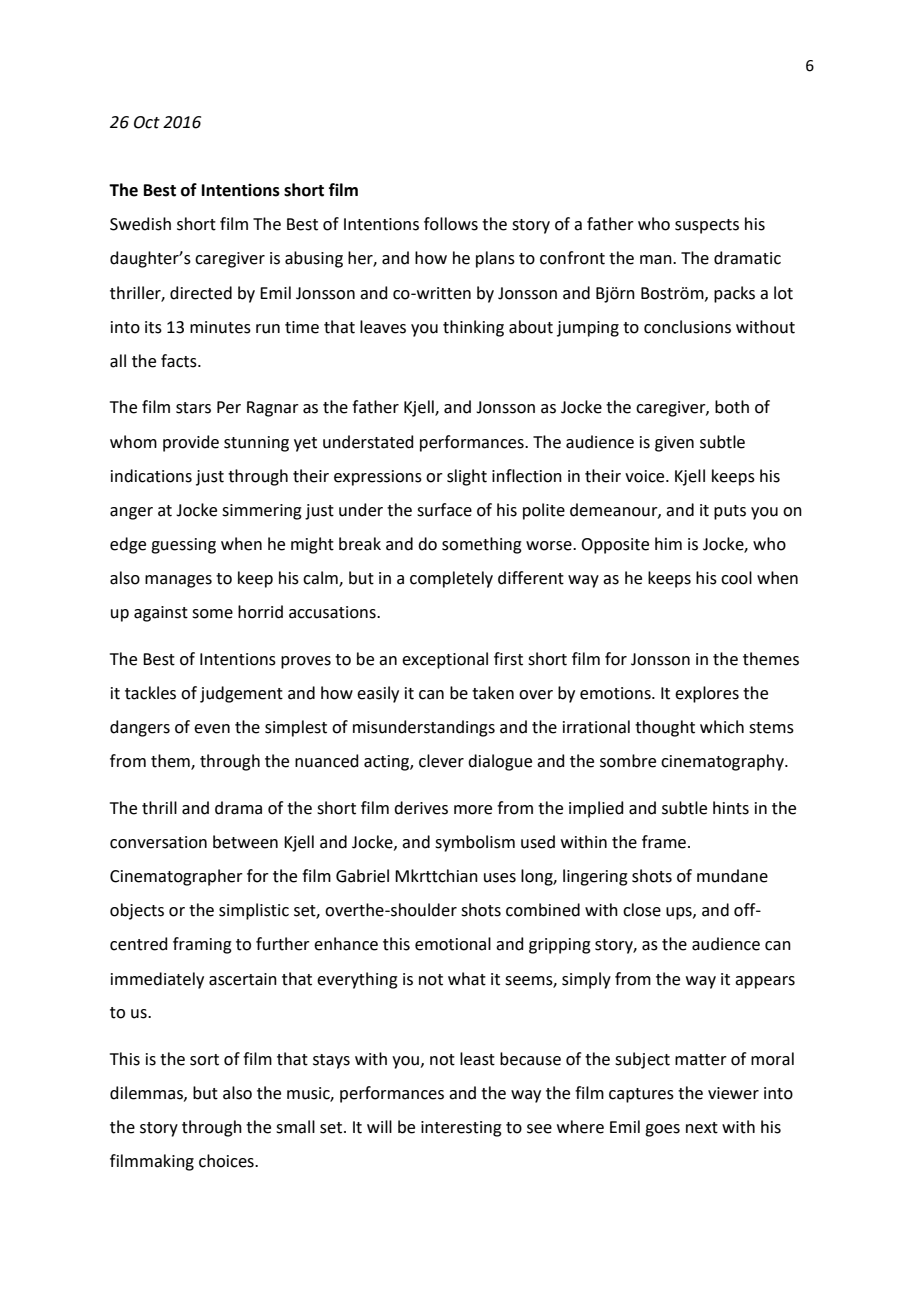 This page has width=924, height=1308. I want to click on puts, so click(730, 512).
